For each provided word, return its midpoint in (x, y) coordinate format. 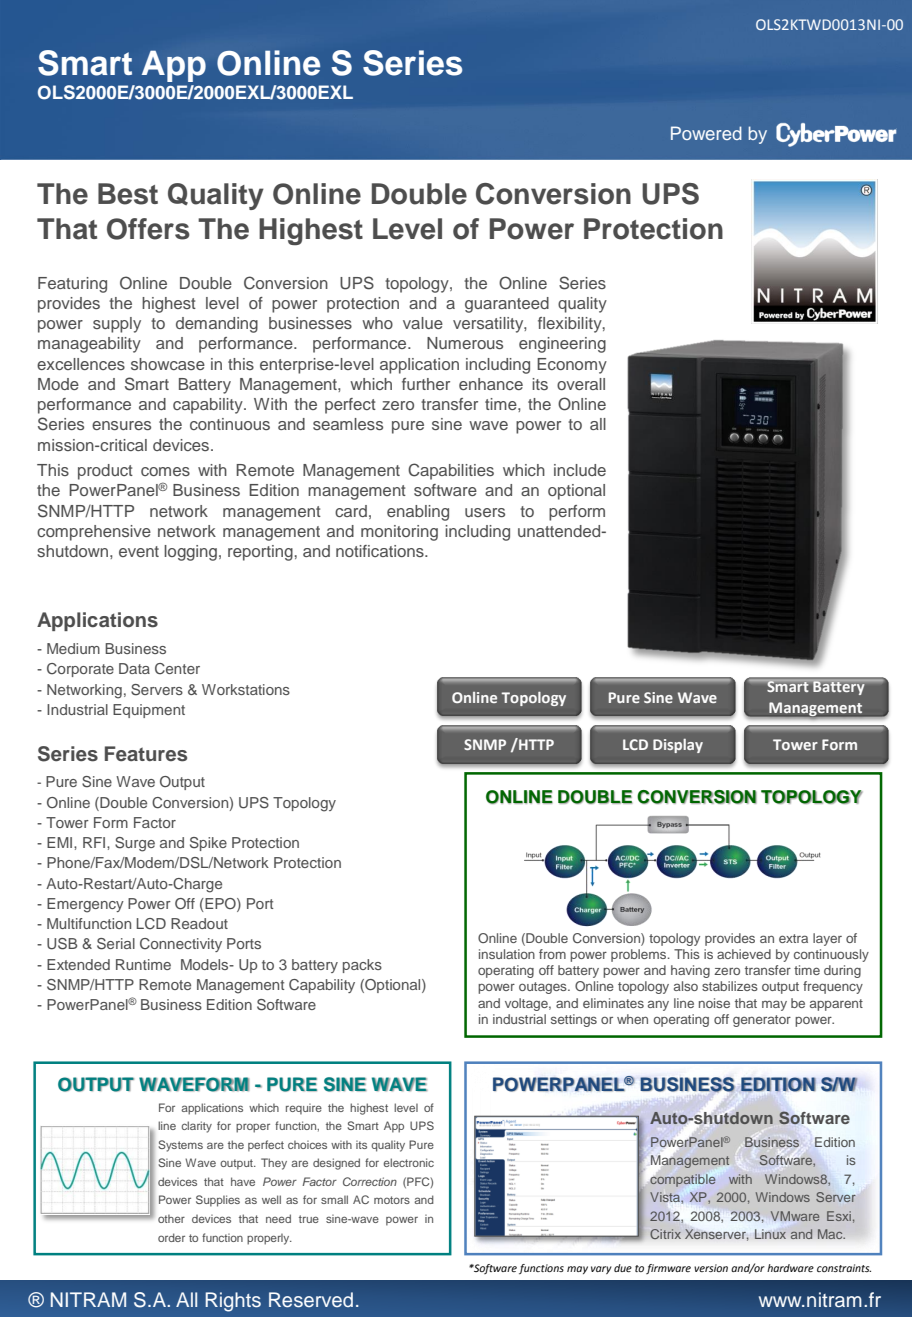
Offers (148, 229)
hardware (790, 1268)
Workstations (246, 689)
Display (678, 746)
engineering (562, 345)
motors (392, 1200)
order (171, 1237)
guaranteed (507, 305)
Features (146, 754)
